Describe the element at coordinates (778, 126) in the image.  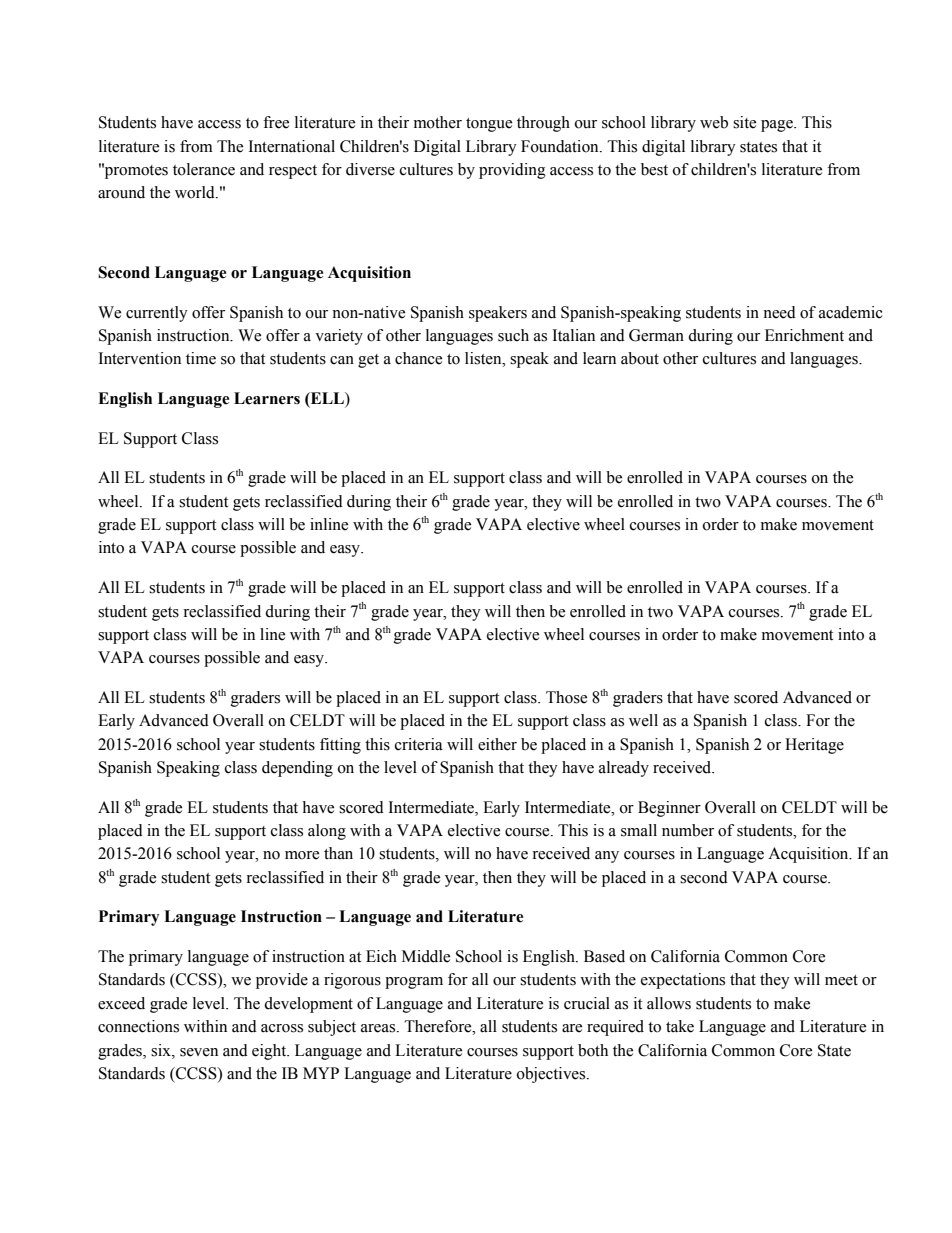
I see `page` at that location.
